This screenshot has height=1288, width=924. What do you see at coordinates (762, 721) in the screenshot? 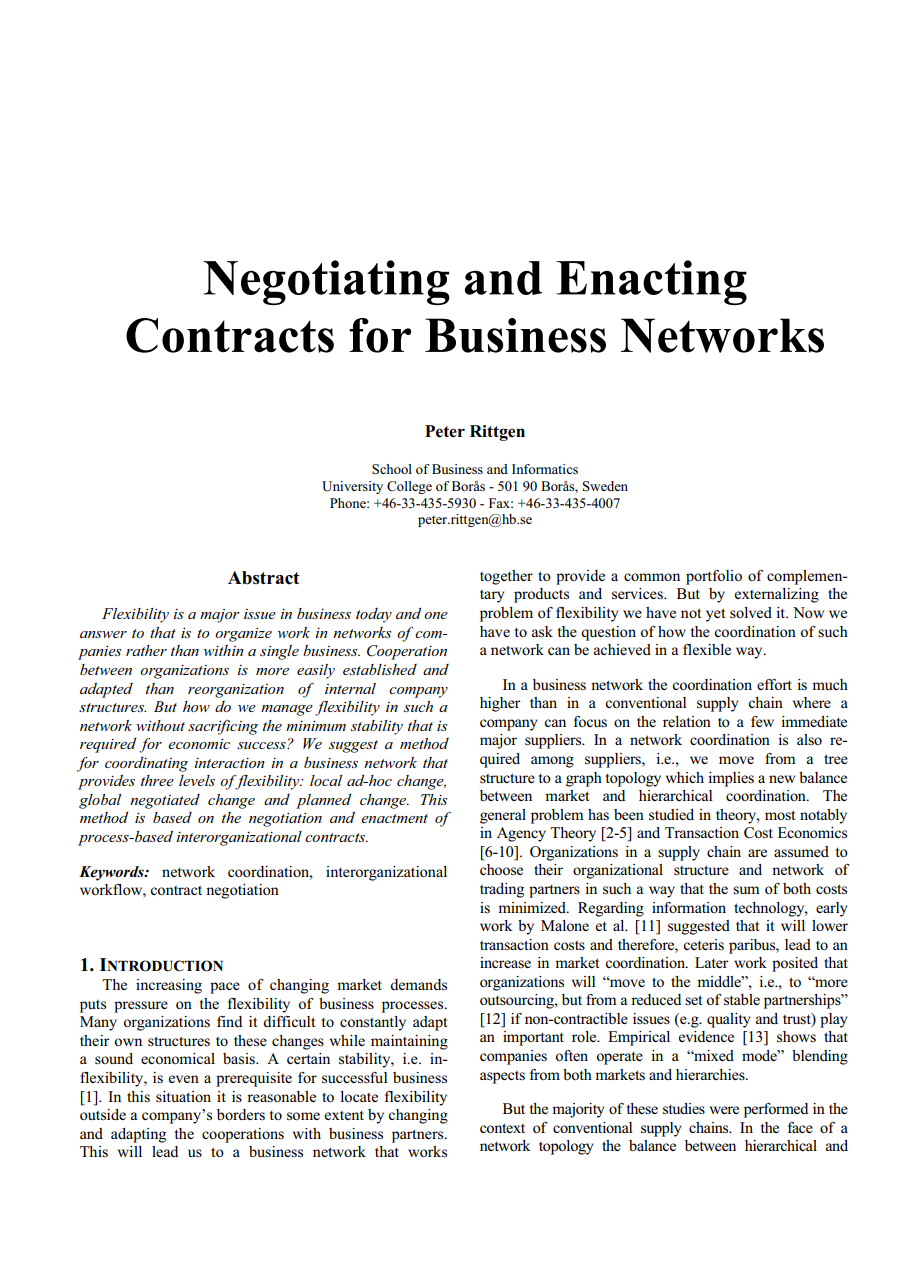
I see `few` at bounding box center [762, 721].
